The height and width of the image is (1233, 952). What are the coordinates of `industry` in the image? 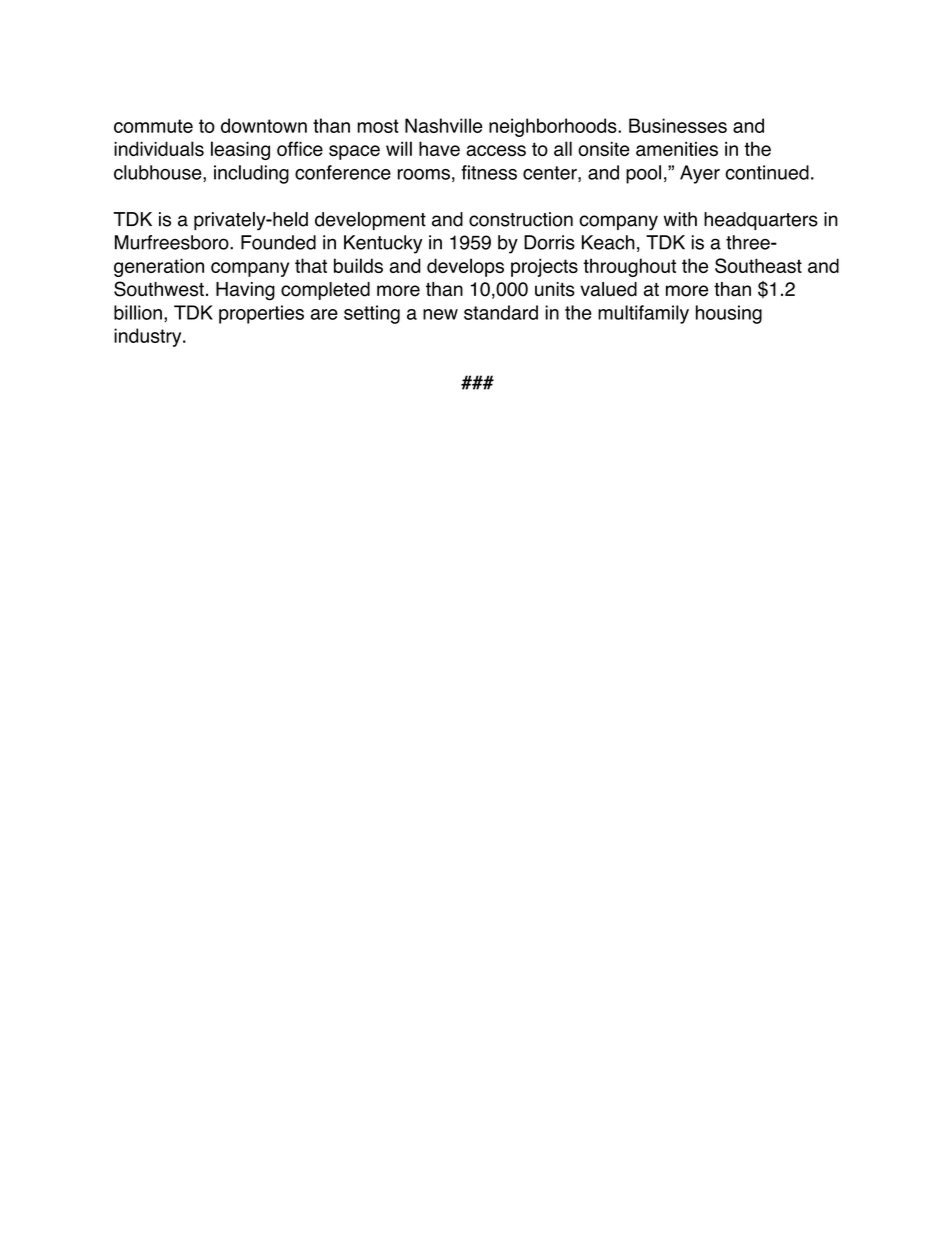 It's located at (149, 337).
